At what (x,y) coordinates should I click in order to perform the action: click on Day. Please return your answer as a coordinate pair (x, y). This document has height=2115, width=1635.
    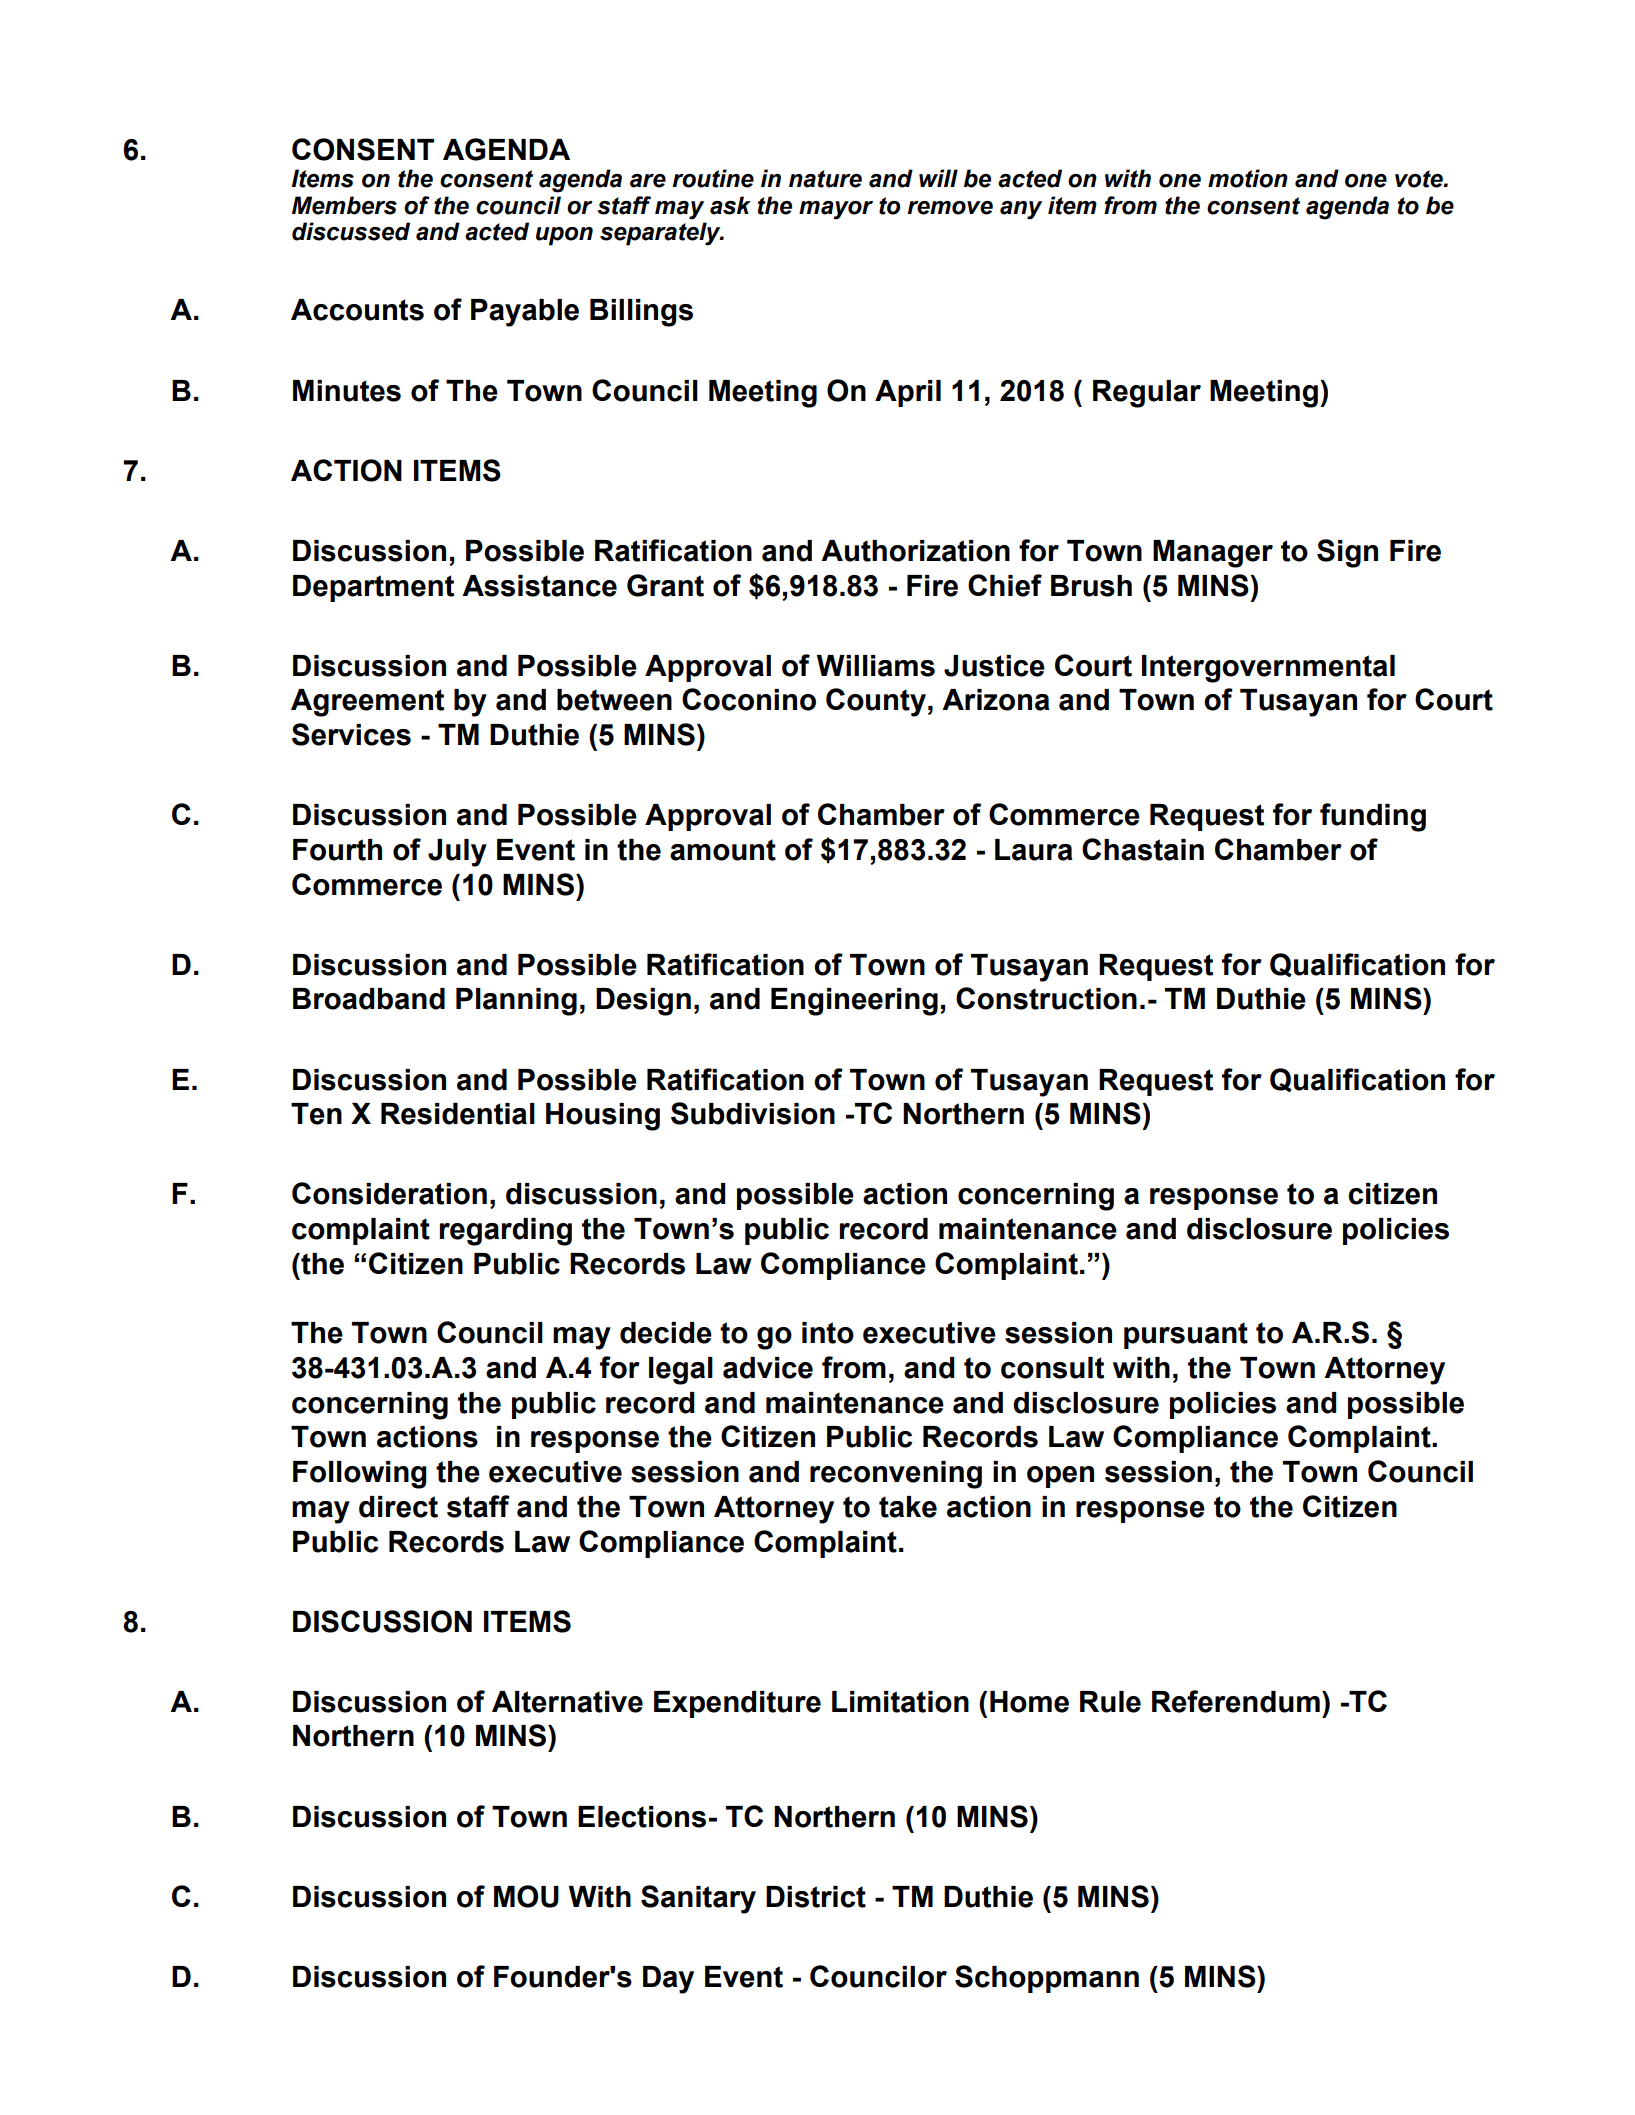
    Looking at the image, I should click on (668, 1980).
